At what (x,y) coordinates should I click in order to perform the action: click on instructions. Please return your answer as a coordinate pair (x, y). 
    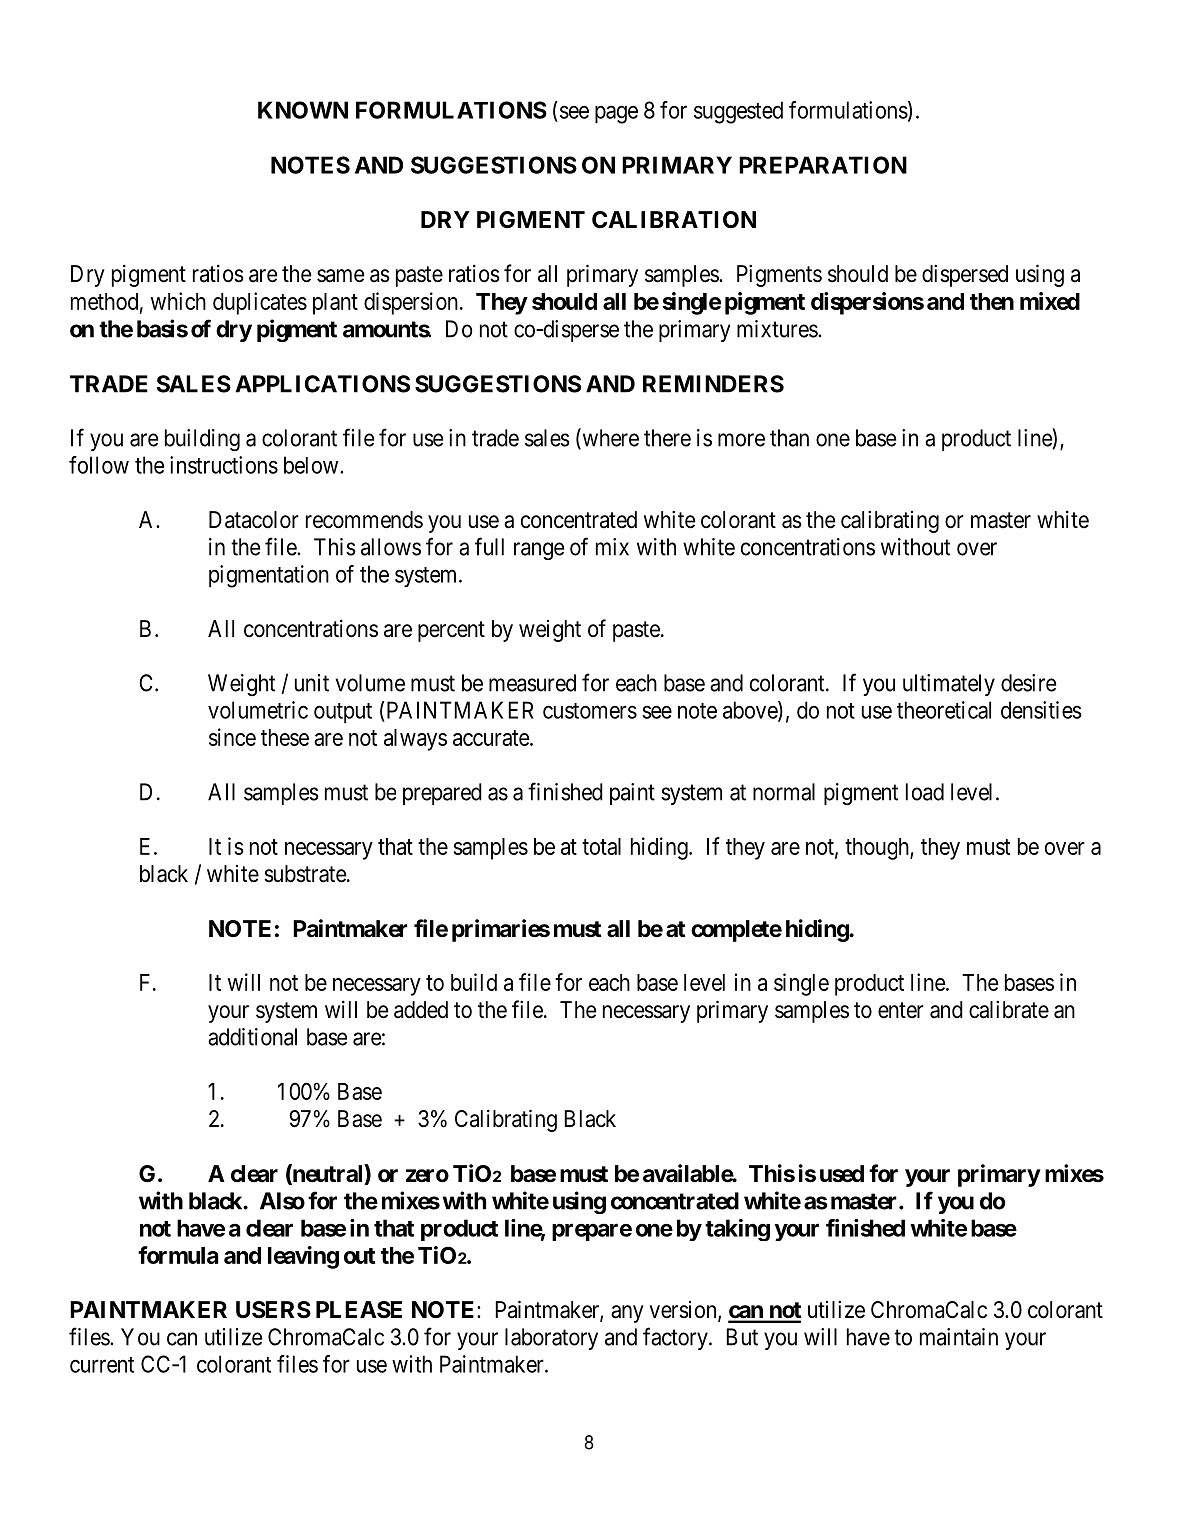
    Looking at the image, I should click on (224, 465).
